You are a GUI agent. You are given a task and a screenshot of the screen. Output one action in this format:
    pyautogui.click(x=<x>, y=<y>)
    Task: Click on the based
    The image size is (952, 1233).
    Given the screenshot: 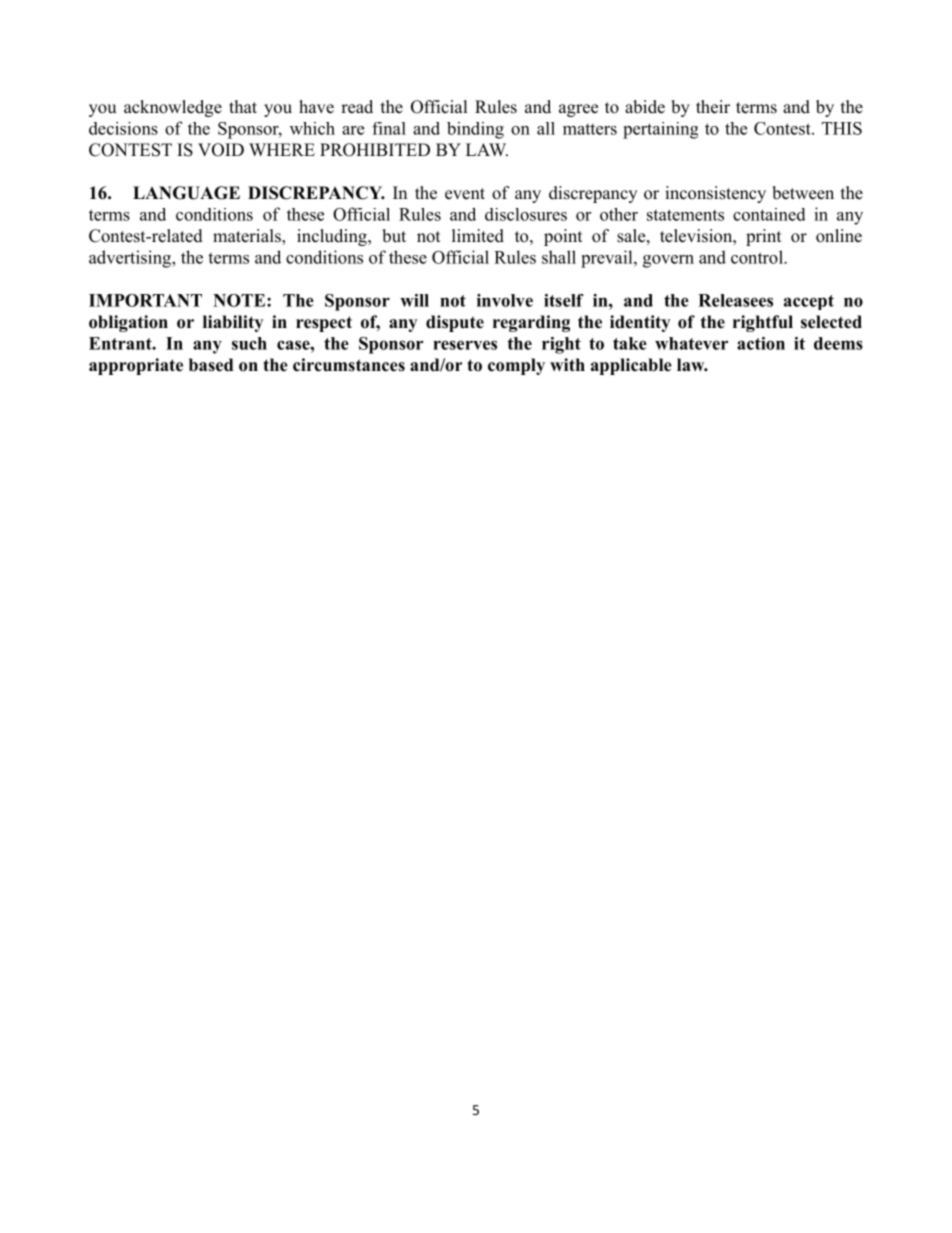 What is the action you would take?
    pyautogui.click(x=211, y=365)
